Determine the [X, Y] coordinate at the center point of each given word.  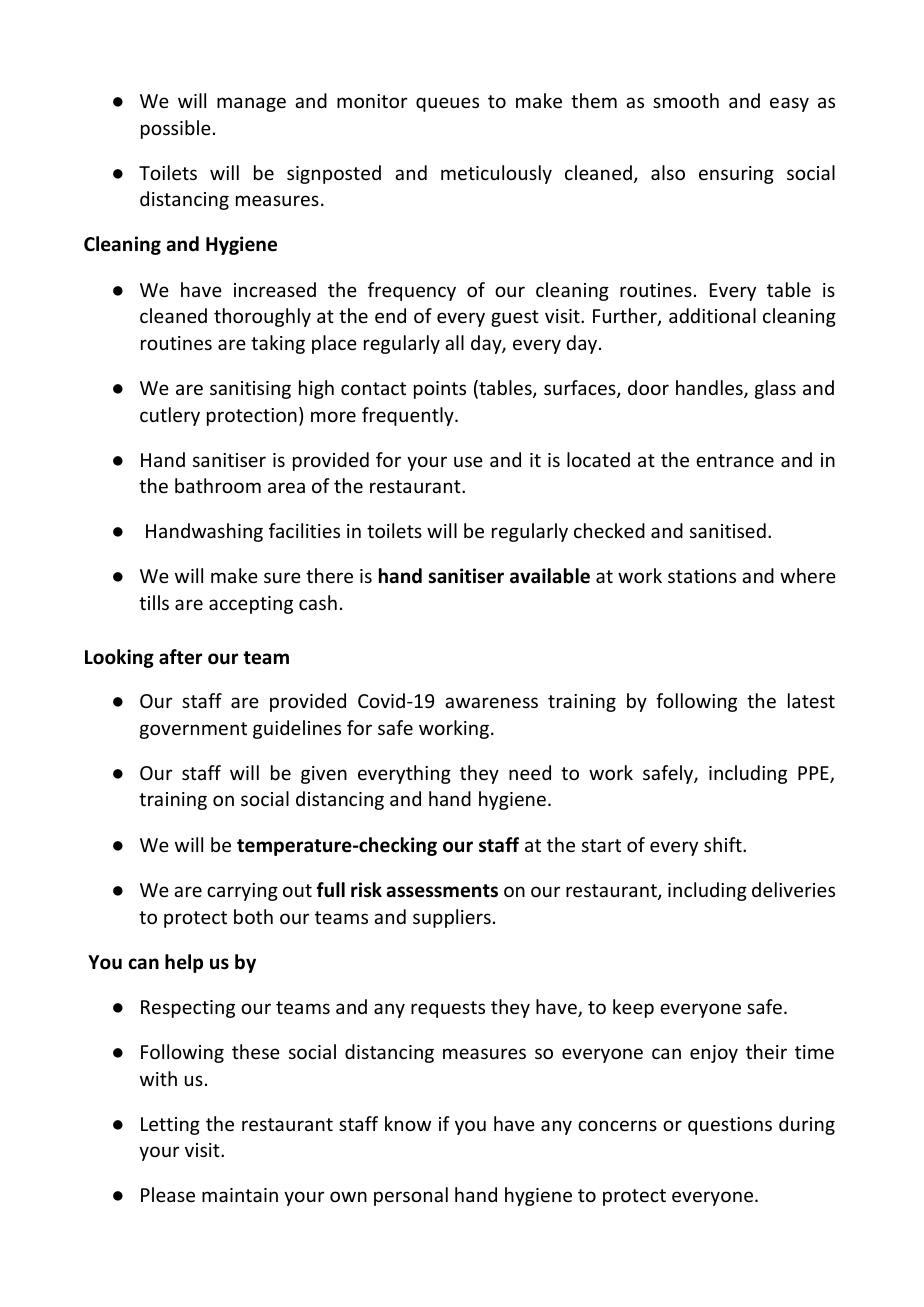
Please [168, 1194]
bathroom [218, 485]
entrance [735, 460]
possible [176, 129]
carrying [242, 892]
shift [724, 844]
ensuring [736, 175]
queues [447, 104]
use [468, 461]
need [530, 772]
